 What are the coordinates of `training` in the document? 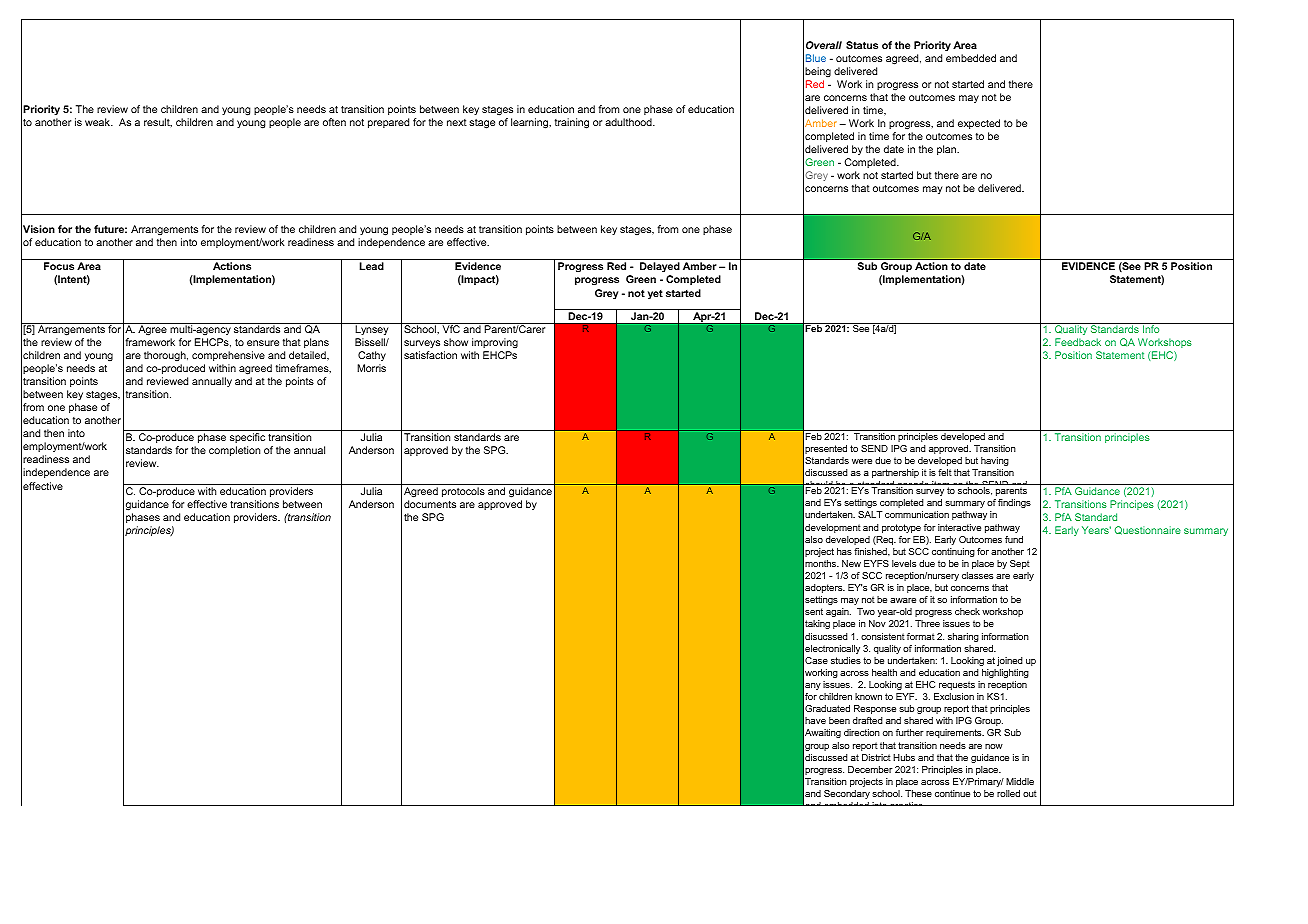 It's located at (572, 123).
